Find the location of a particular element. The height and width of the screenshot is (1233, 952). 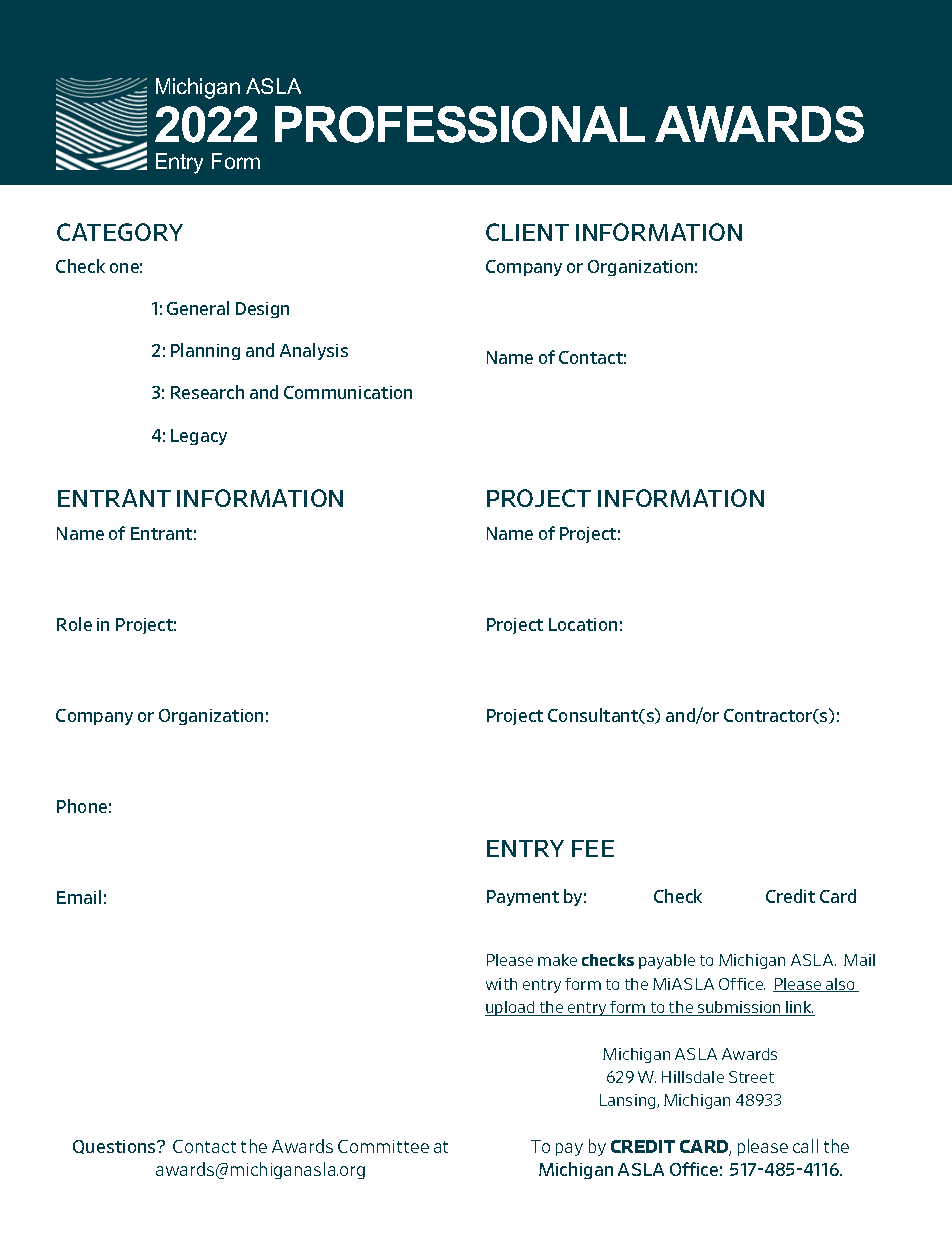

make is located at coordinates (557, 960).
